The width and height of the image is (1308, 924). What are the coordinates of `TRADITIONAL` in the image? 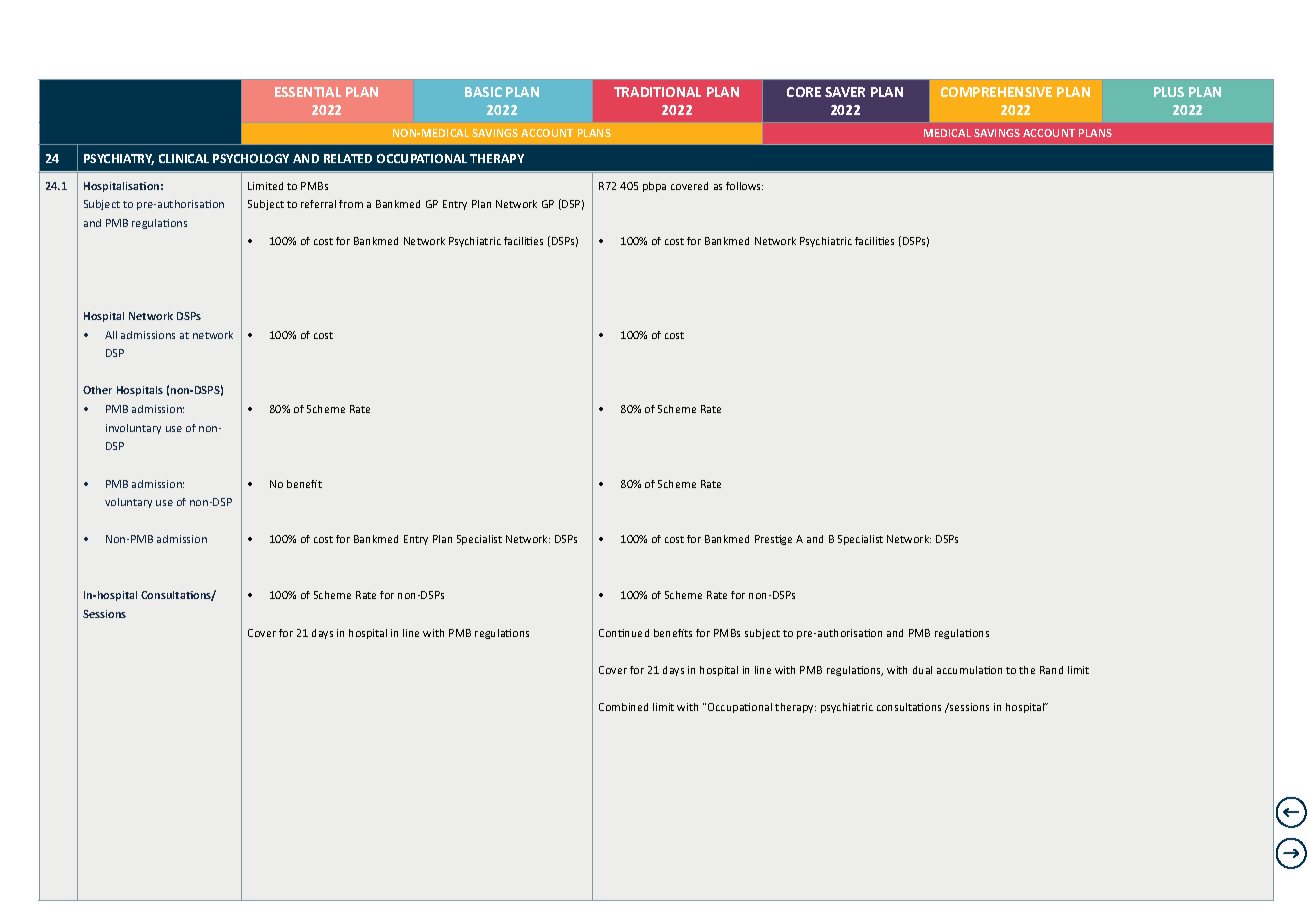 It's located at (657, 92).
